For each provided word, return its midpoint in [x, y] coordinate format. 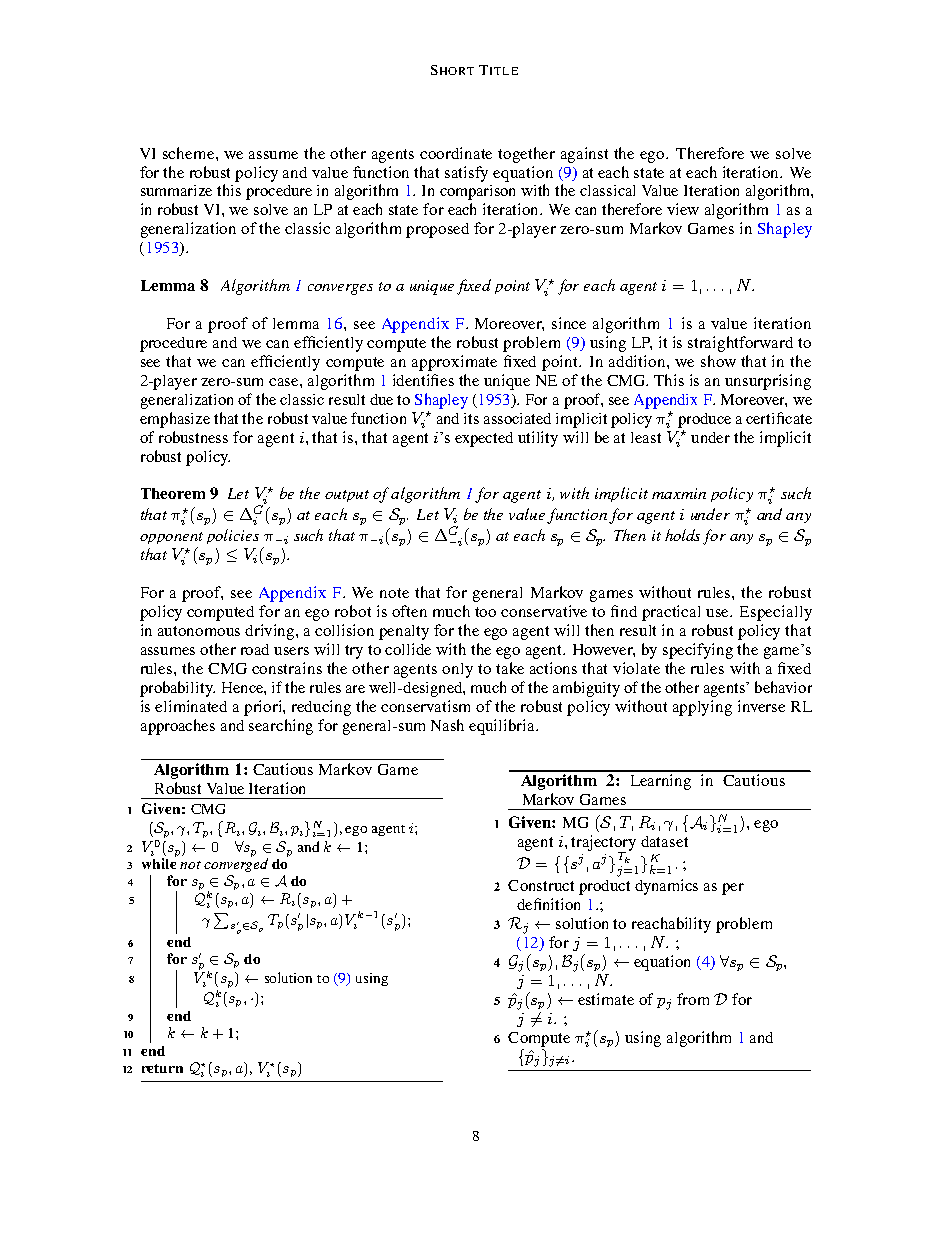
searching [281, 727]
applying [702, 708]
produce [704, 420]
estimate [606, 999]
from [693, 999]
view [683, 209]
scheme [190, 153]
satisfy [466, 174]
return [162, 1068]
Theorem [173, 493]
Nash [447, 725]
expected [484, 439]
